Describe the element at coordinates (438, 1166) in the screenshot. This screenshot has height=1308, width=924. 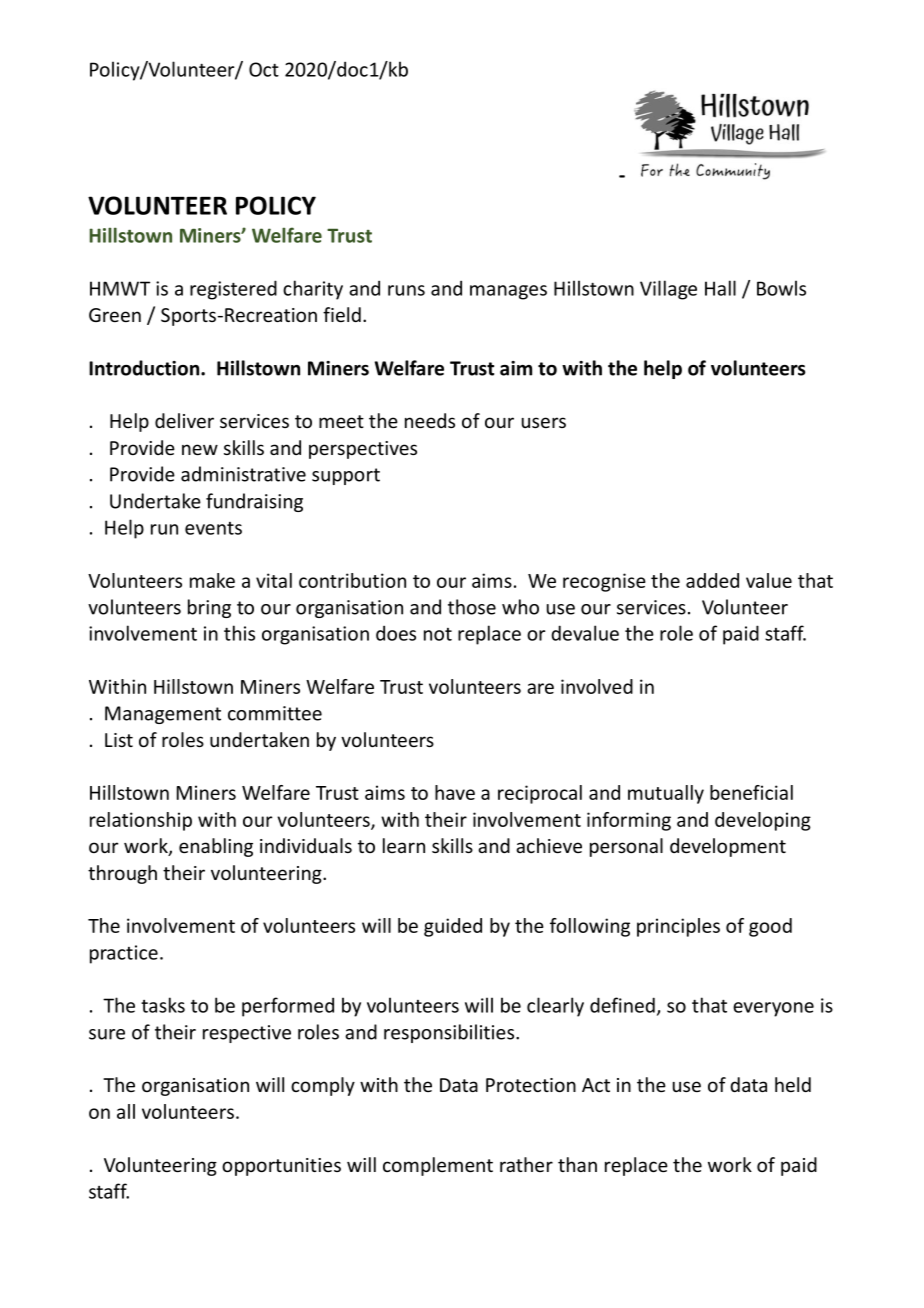
I see `complement` at that location.
